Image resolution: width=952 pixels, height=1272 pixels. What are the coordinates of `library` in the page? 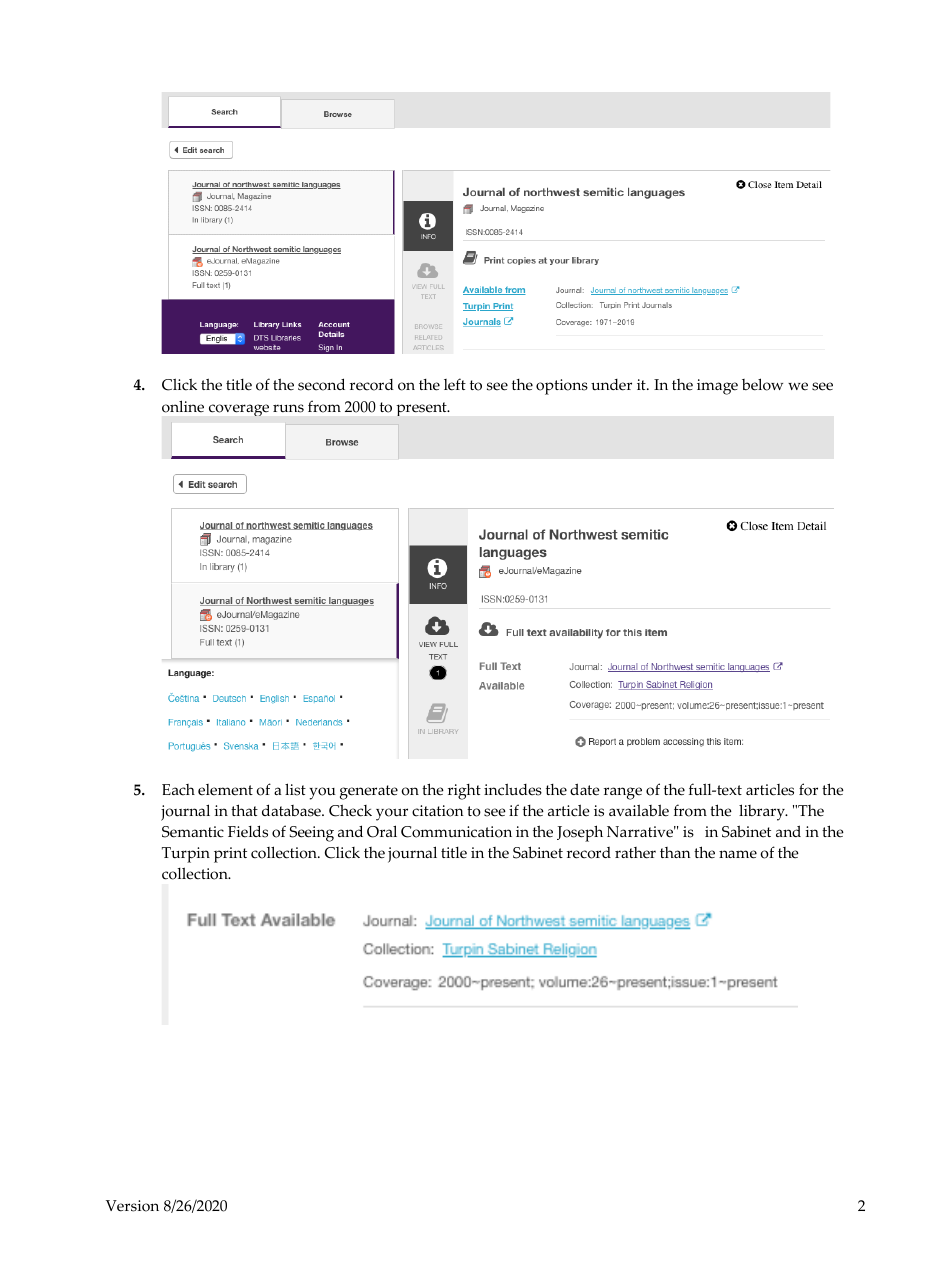 It's located at (763, 812).
